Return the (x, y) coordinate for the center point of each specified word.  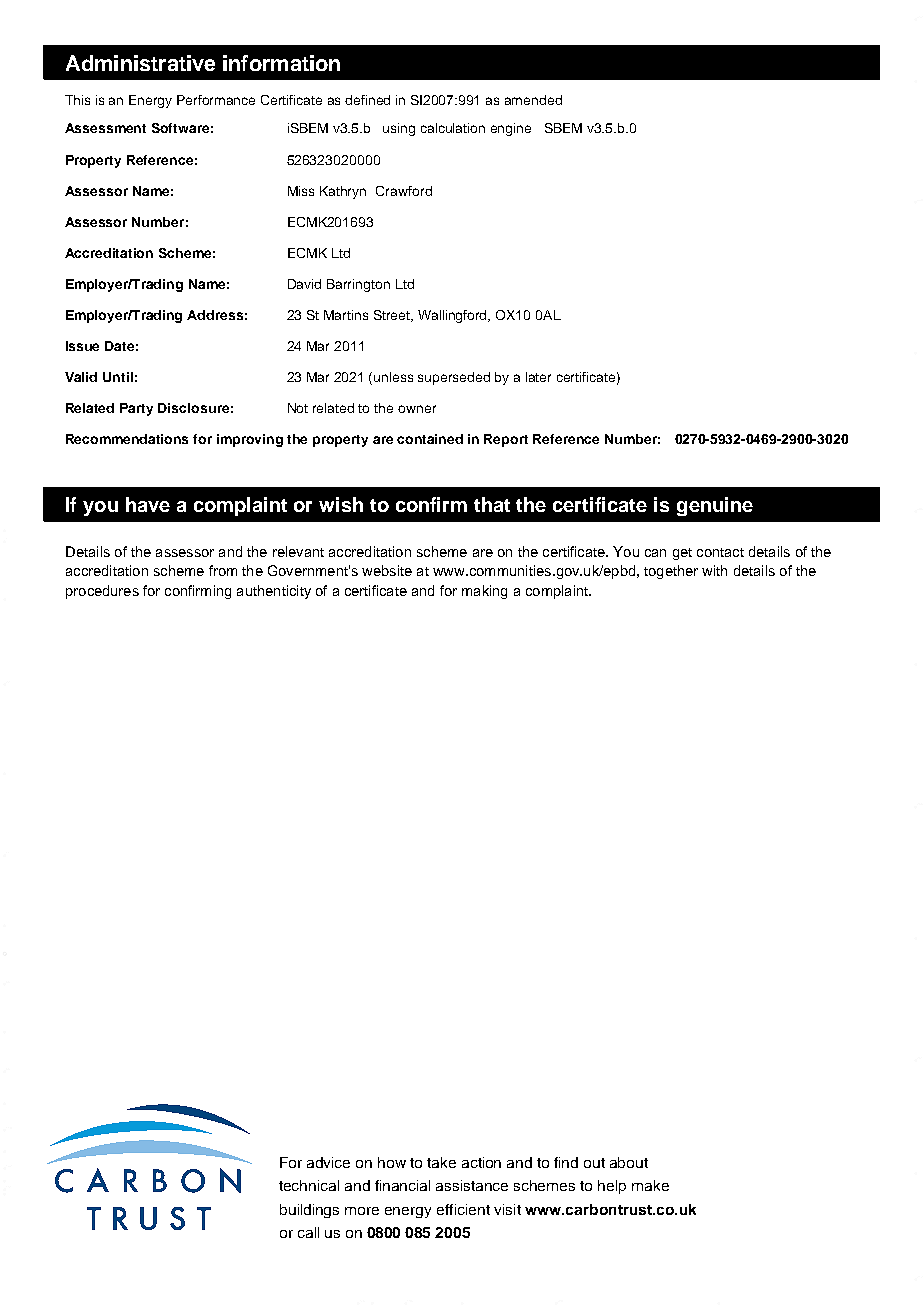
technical (309, 1185)
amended (533, 100)
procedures (102, 592)
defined (367, 100)
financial (402, 1185)
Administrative (140, 63)
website (387, 570)
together (671, 572)
